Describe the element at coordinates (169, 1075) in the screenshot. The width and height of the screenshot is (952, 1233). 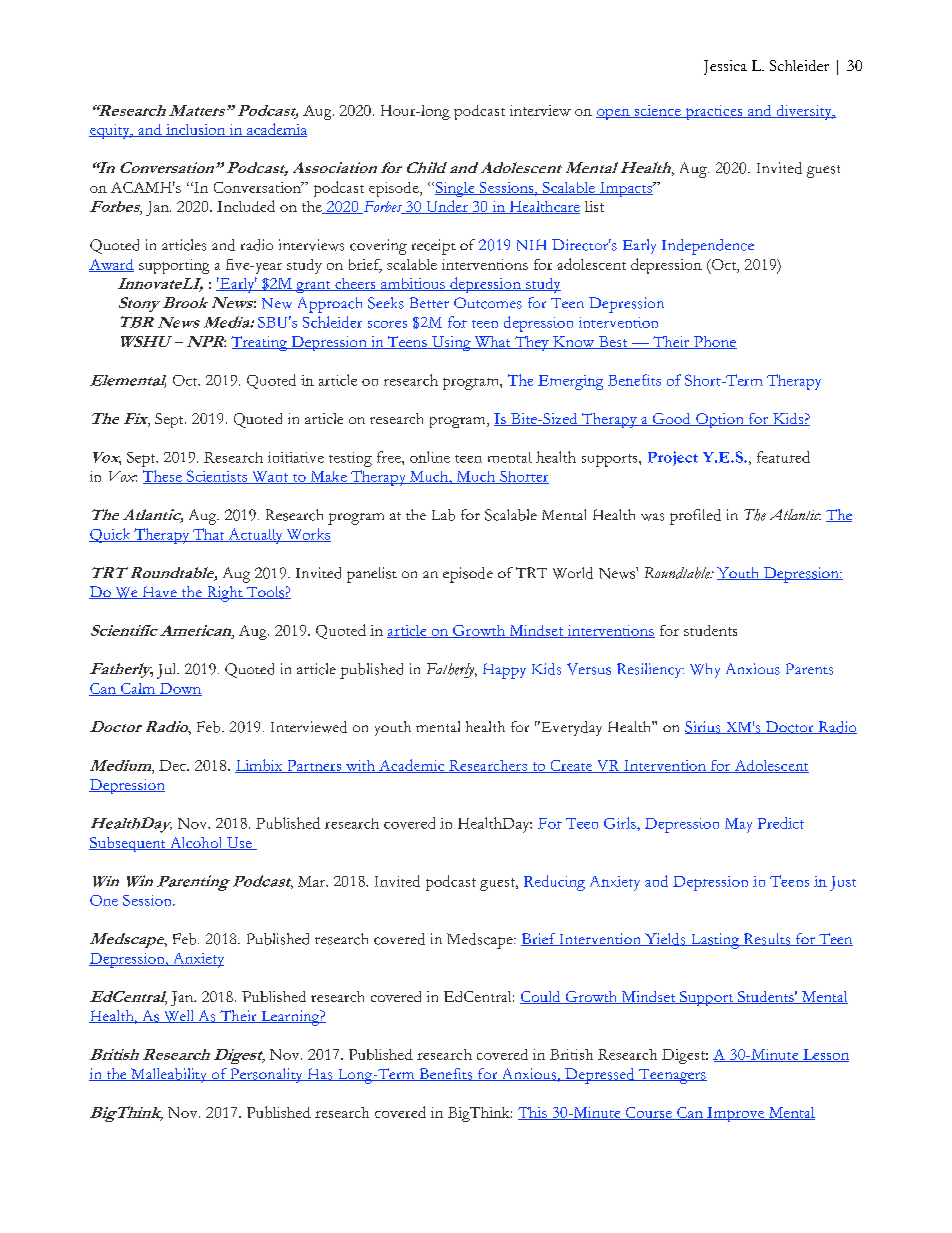
I see `Malleability` at that location.
